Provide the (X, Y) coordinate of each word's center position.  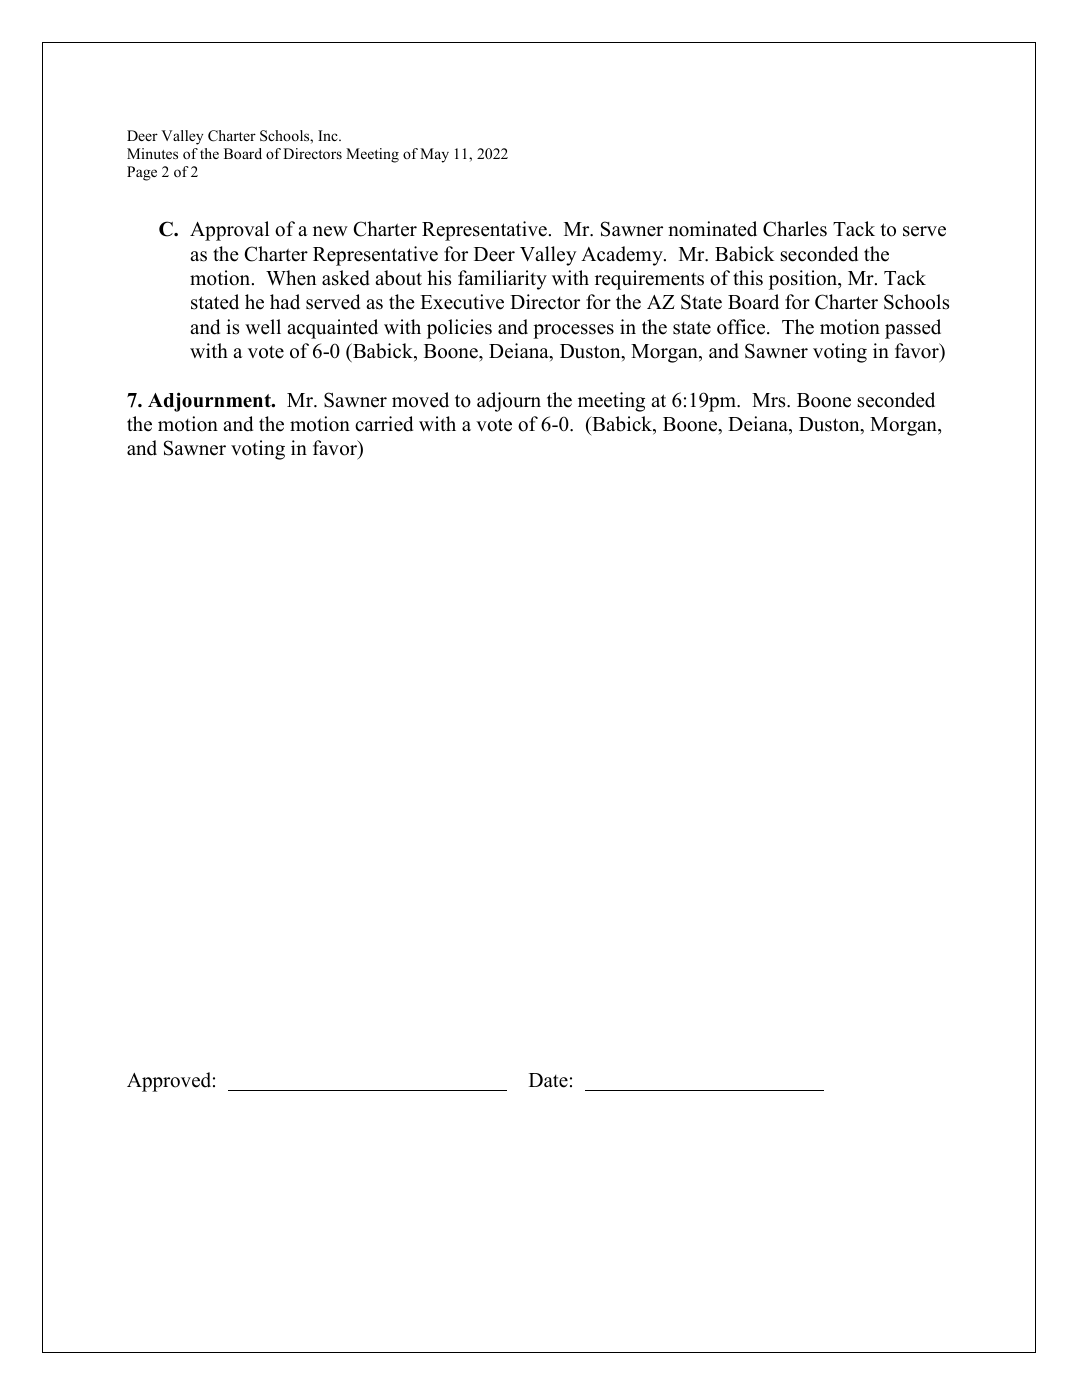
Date (548, 1080)
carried (384, 424)
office (742, 327)
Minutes (152, 153)
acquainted (332, 329)
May (434, 155)
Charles (795, 229)
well (263, 327)
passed (913, 329)
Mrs (770, 400)
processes (573, 331)
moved (420, 400)
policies (459, 329)
